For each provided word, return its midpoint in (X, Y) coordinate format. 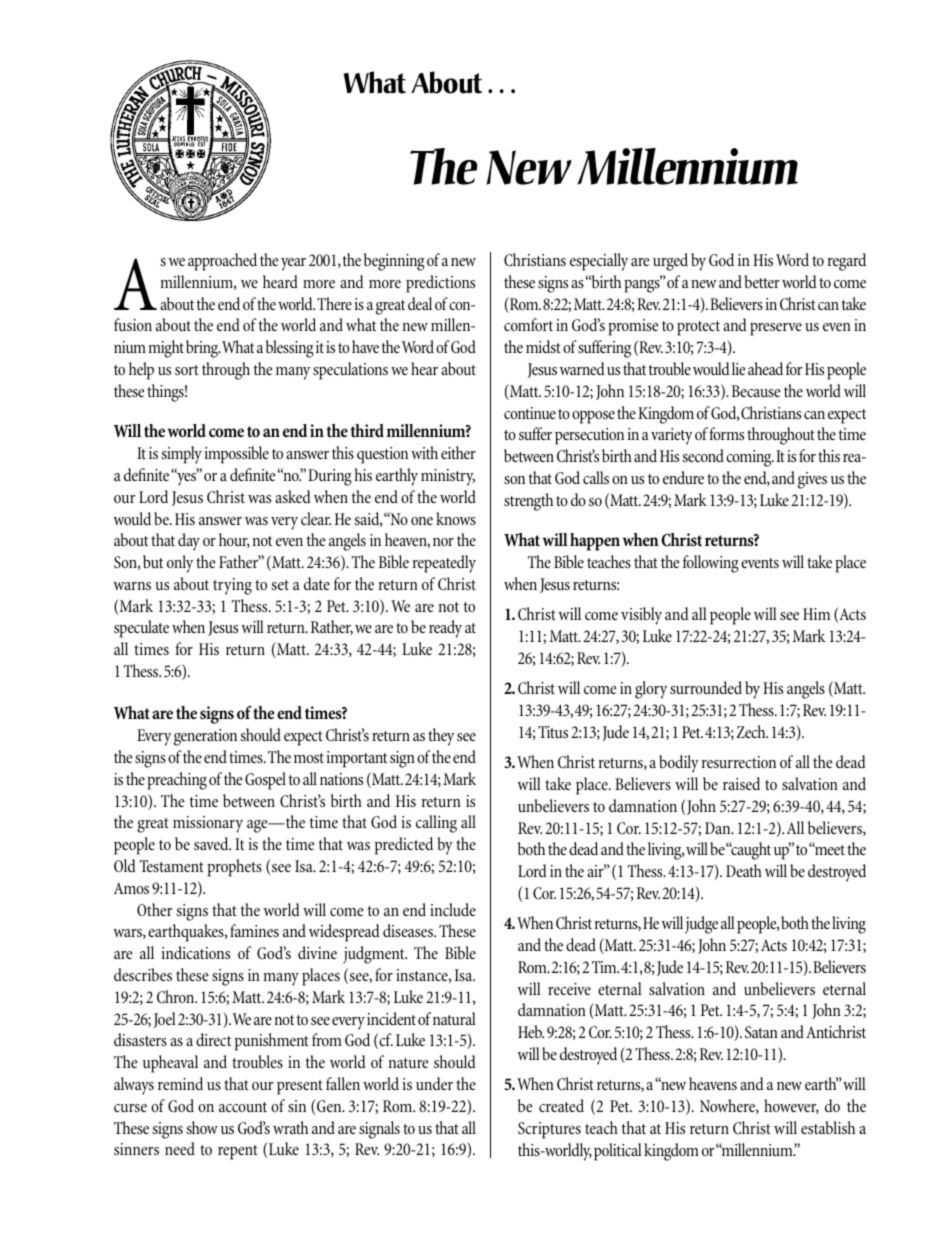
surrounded (706, 687)
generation (205, 737)
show (202, 1127)
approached (222, 262)
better (762, 281)
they (441, 737)
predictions (440, 284)
